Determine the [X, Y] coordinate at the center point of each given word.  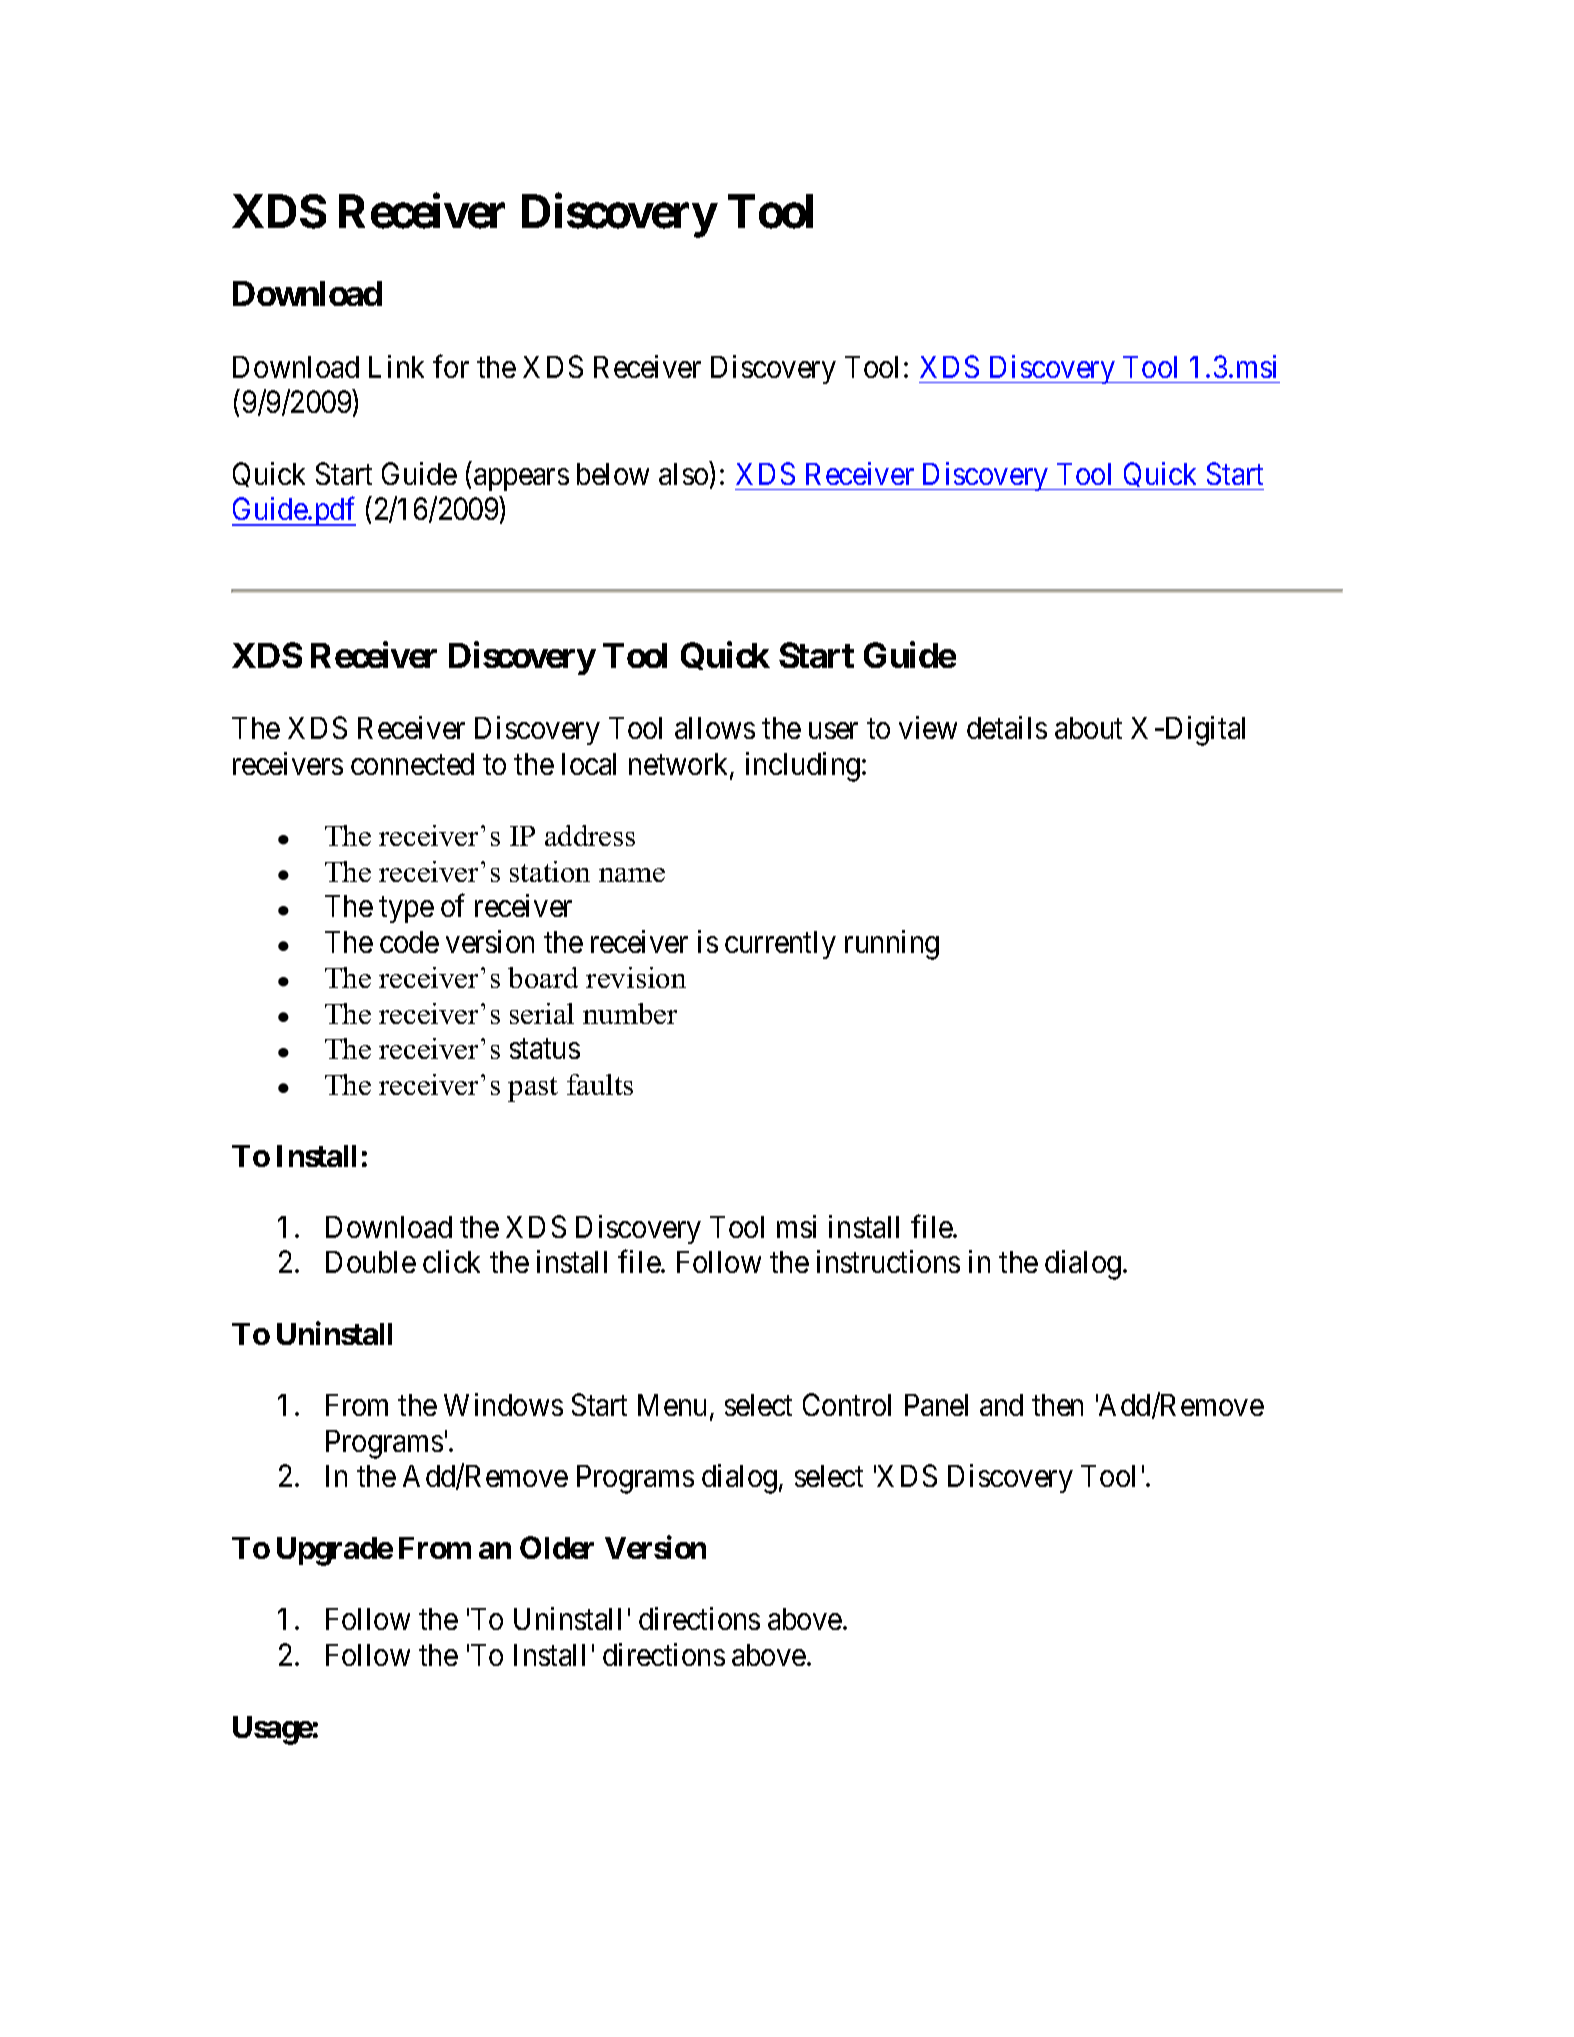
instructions [888, 1261]
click [451, 1261]
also [683, 474]
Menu [672, 1405]
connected [412, 764]
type [406, 910]
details [1007, 727]
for [451, 366]
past [533, 1089]
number [630, 1013]
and [1001, 1405]
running [892, 945]
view [928, 727]
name [632, 875]
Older [557, 1547]
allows [715, 728]
